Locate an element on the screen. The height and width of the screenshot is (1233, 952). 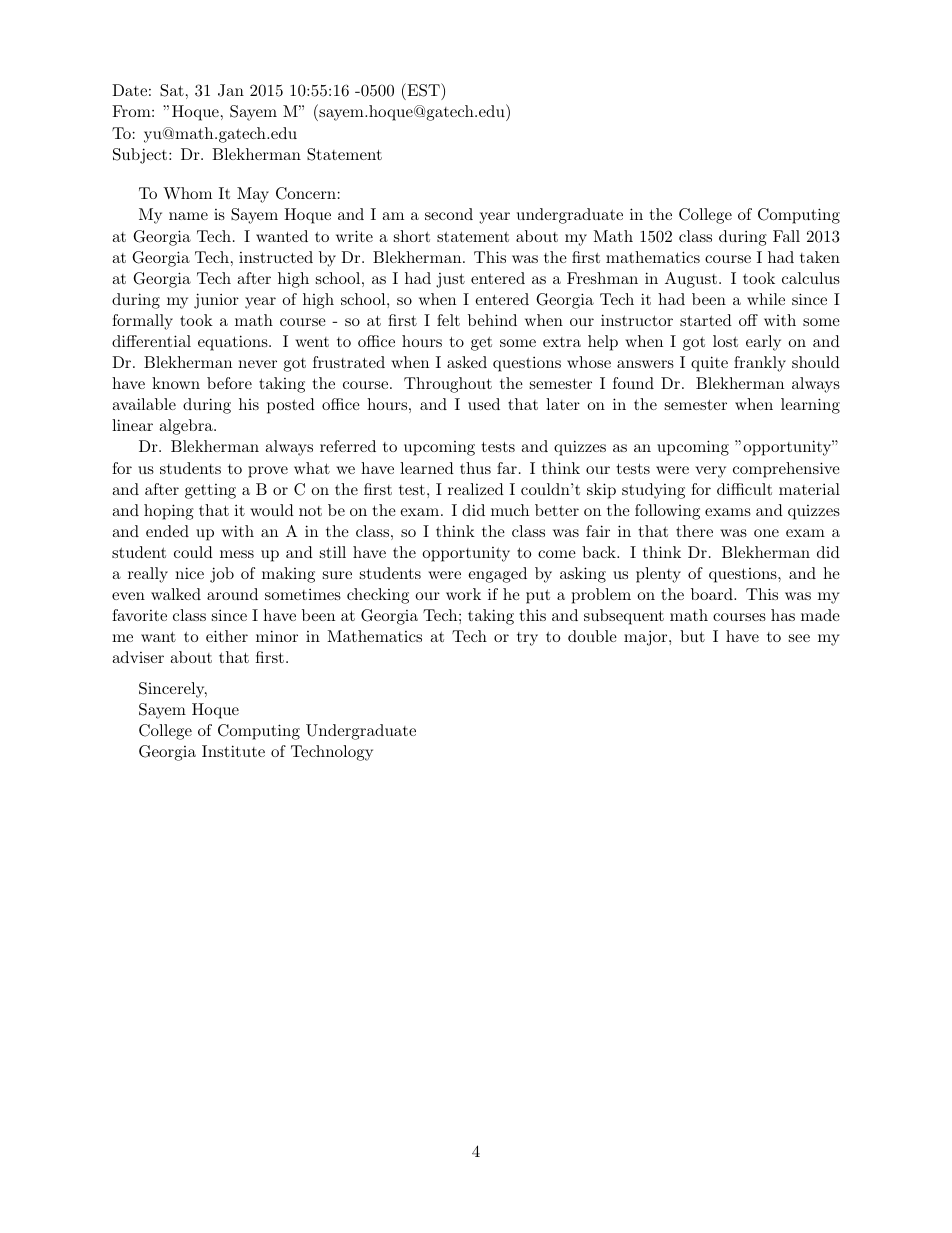
ended is located at coordinates (167, 531).
